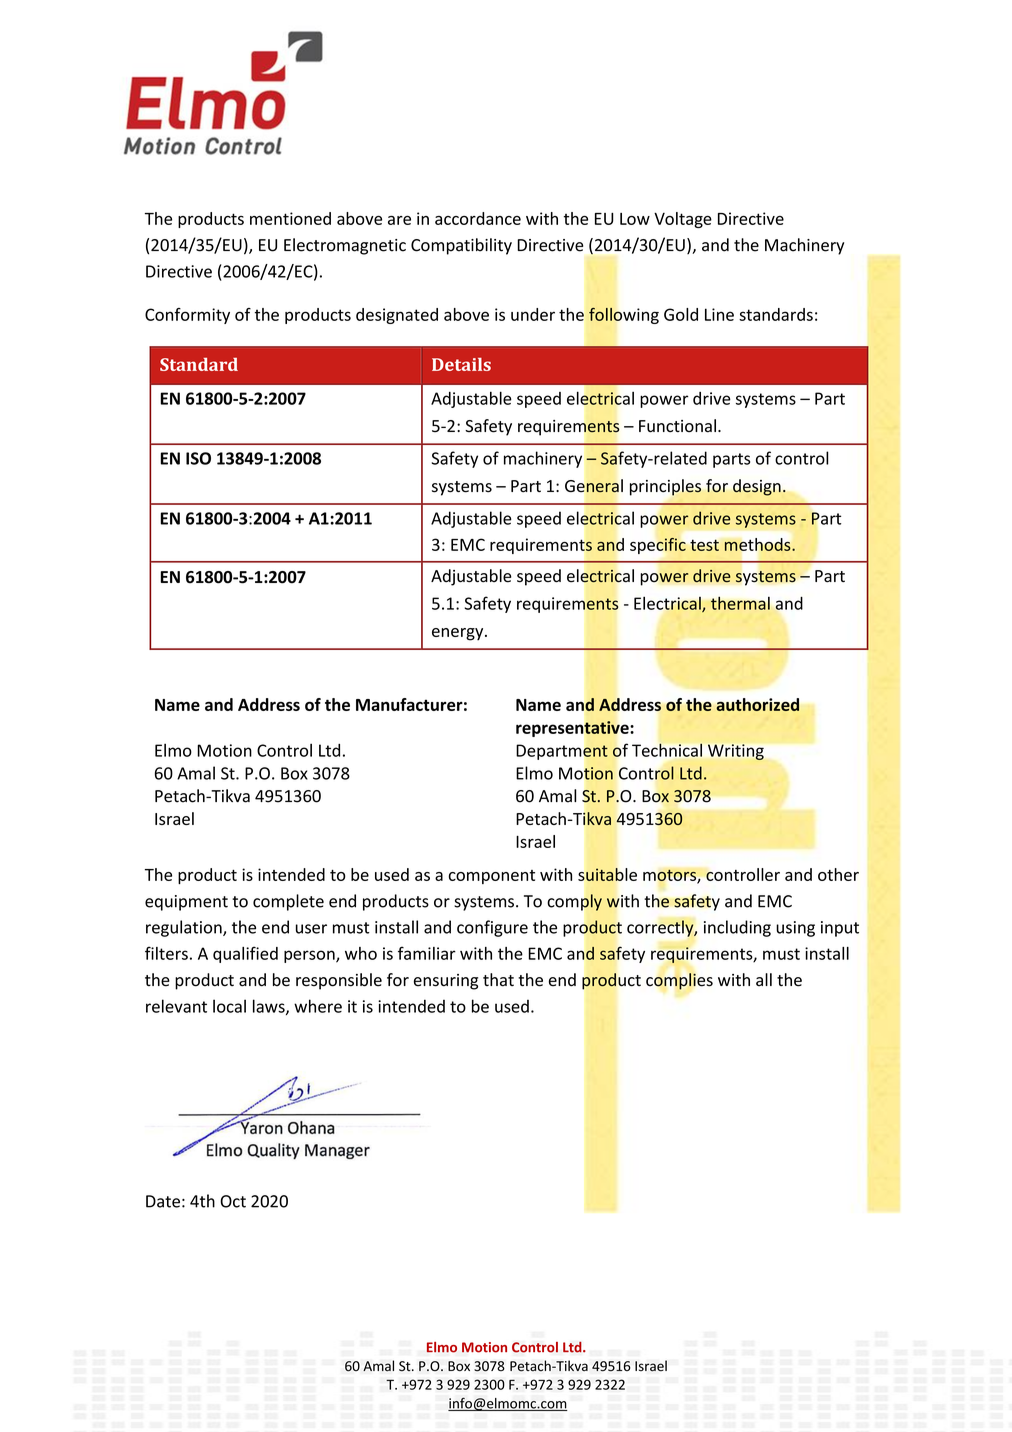  What do you see at coordinates (573, 729) in the page?
I see `representative` at bounding box center [573, 729].
